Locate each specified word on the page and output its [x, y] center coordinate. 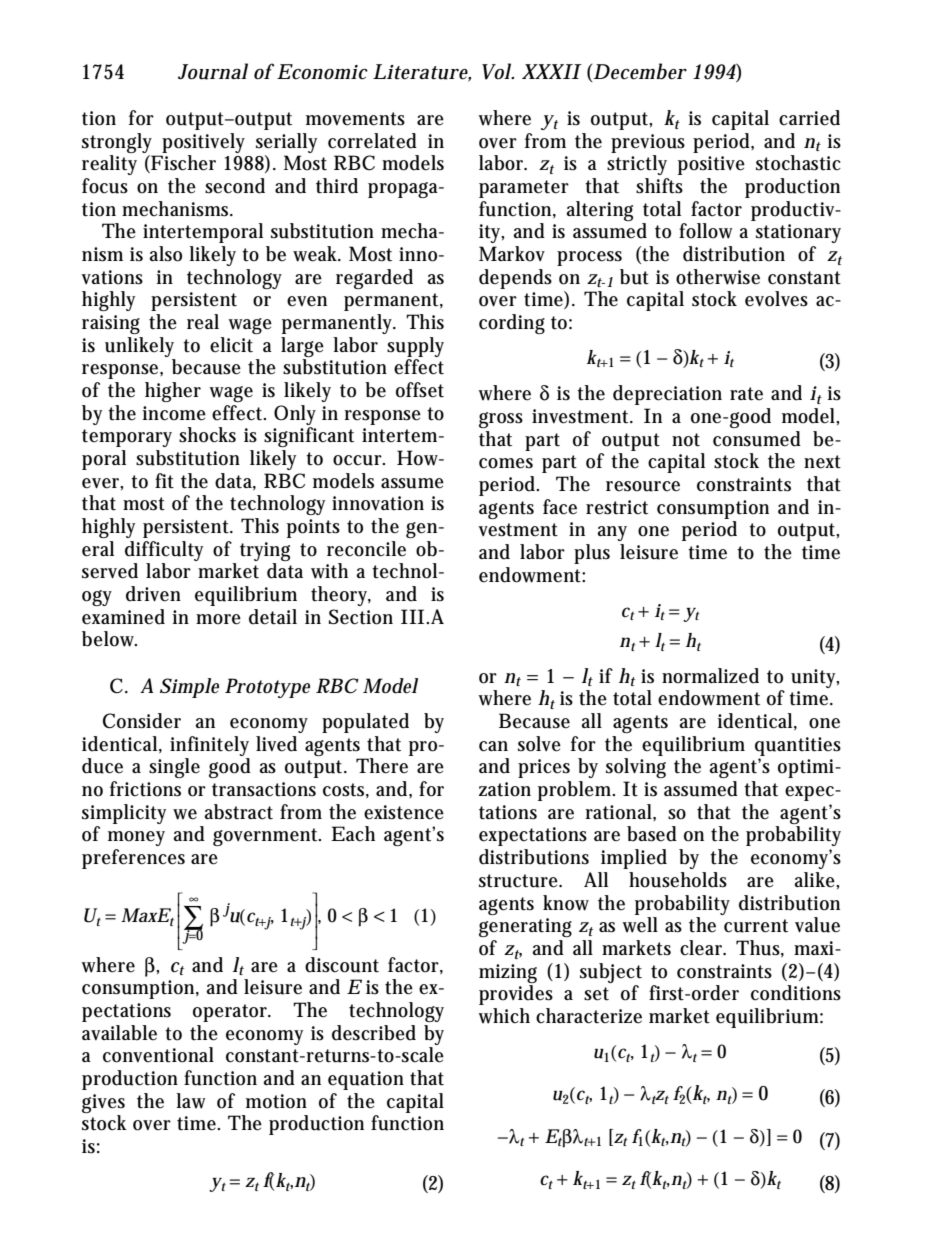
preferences [133, 859]
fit [164, 481]
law [191, 1101]
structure [520, 881]
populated [365, 723]
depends [515, 279]
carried [809, 118]
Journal [213, 71]
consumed [757, 439]
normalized [710, 676]
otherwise [718, 277]
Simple [189, 688]
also [165, 254]
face [560, 507]
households [678, 880]
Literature [422, 73]
